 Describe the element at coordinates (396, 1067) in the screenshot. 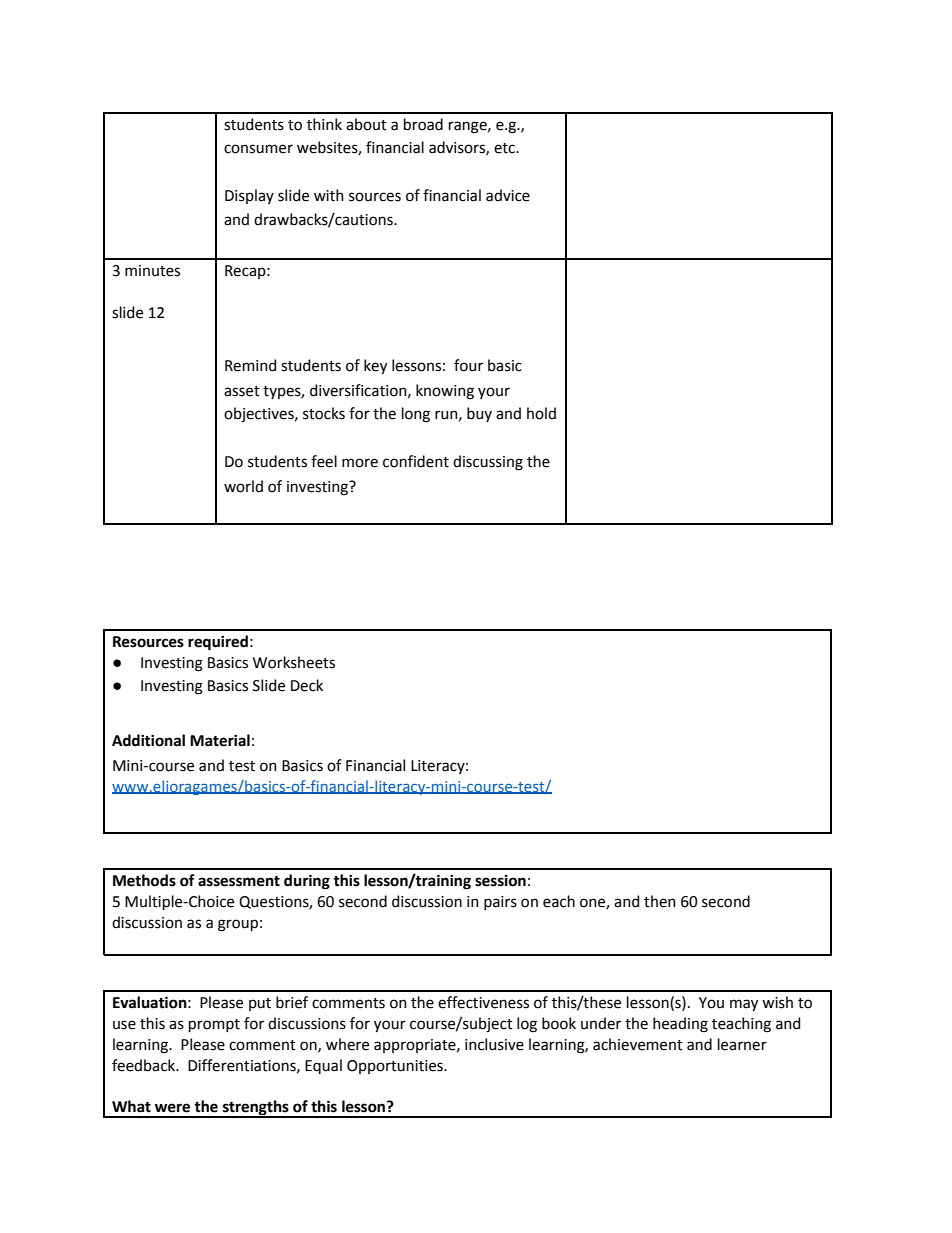

I see `Opportunities` at that location.
